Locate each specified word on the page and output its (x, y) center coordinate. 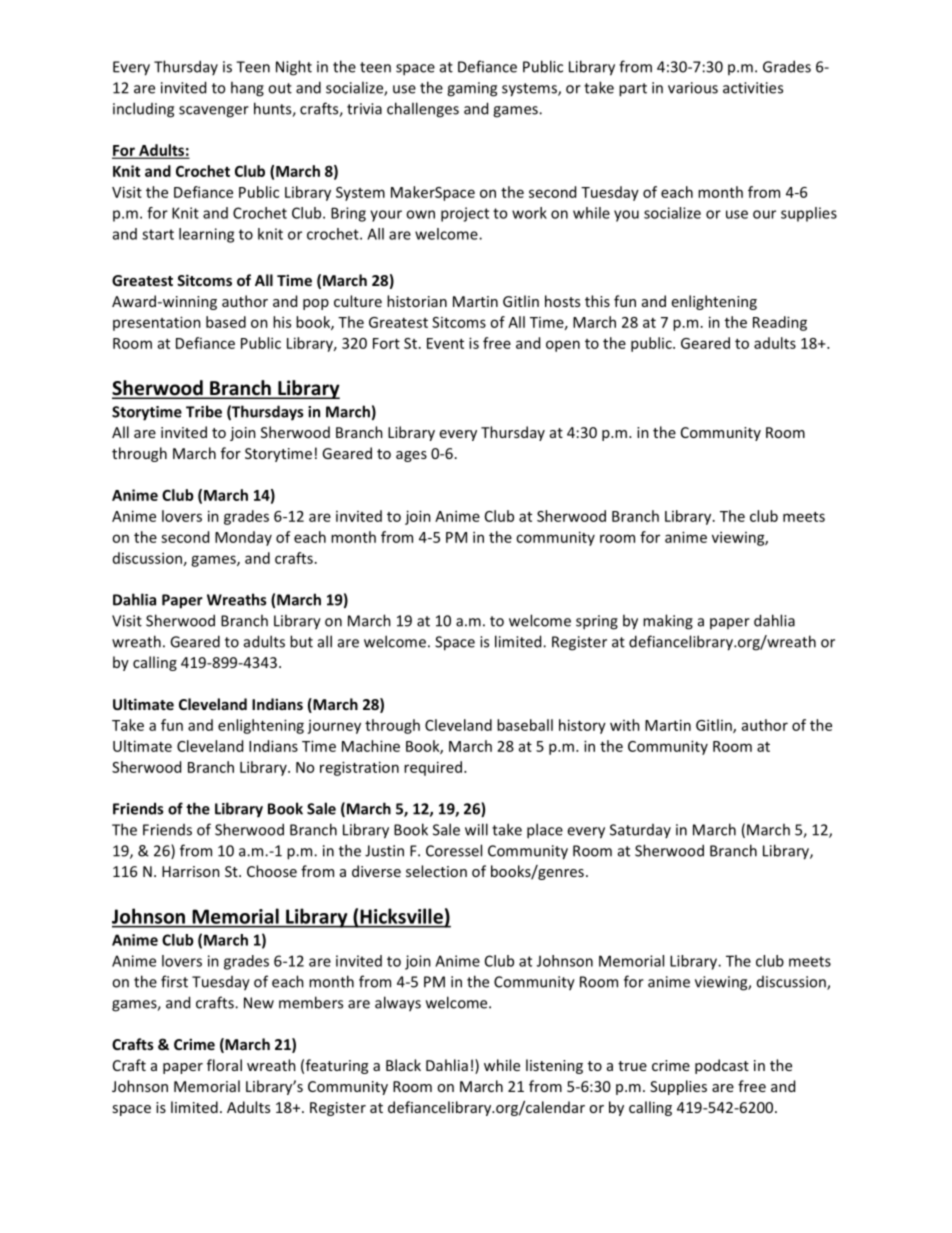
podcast (722, 1066)
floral (224, 1065)
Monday (243, 538)
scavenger (214, 112)
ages (411, 456)
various (693, 88)
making (668, 622)
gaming (472, 89)
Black (403, 1065)
